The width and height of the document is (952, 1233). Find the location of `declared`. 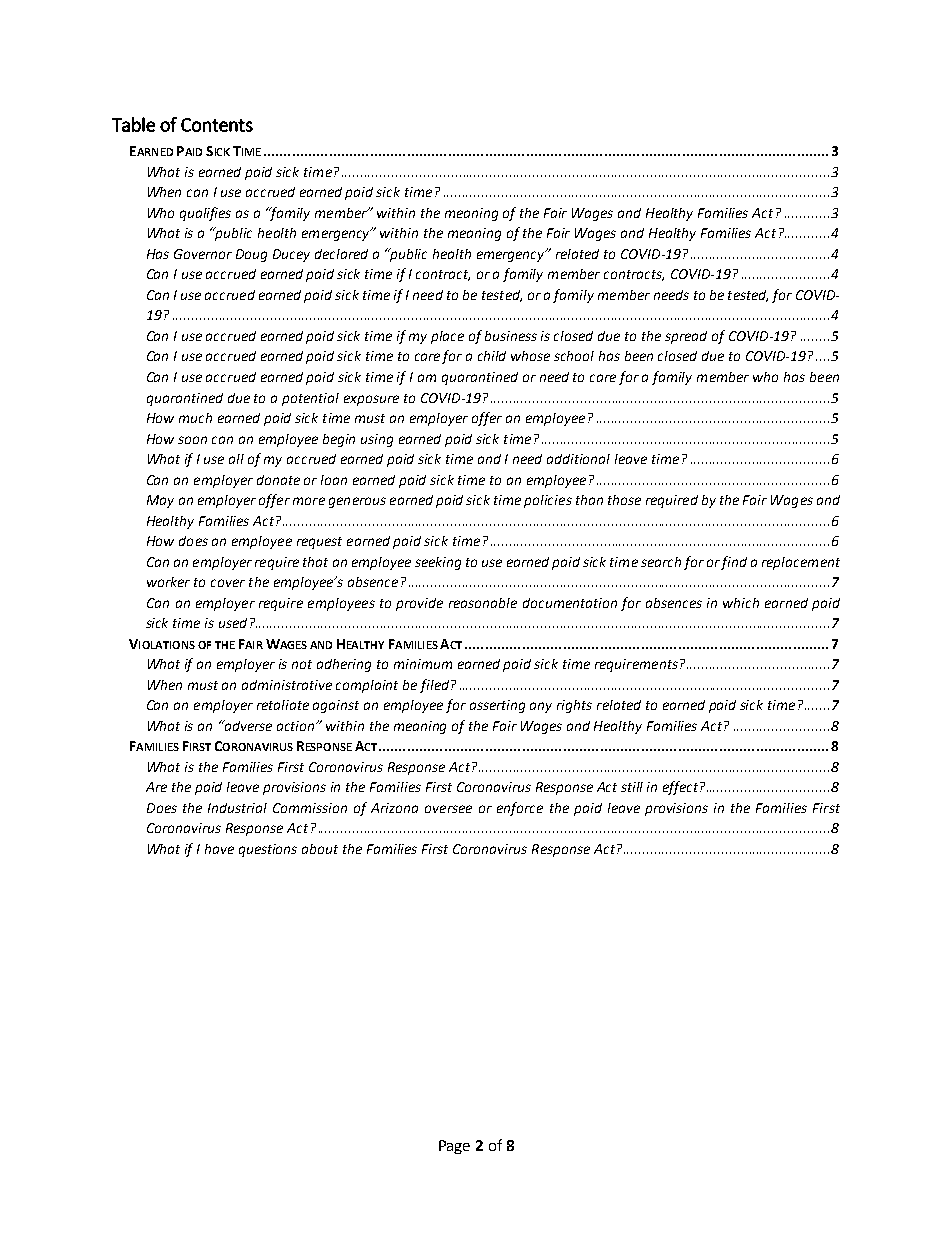

declared is located at coordinates (341, 254).
